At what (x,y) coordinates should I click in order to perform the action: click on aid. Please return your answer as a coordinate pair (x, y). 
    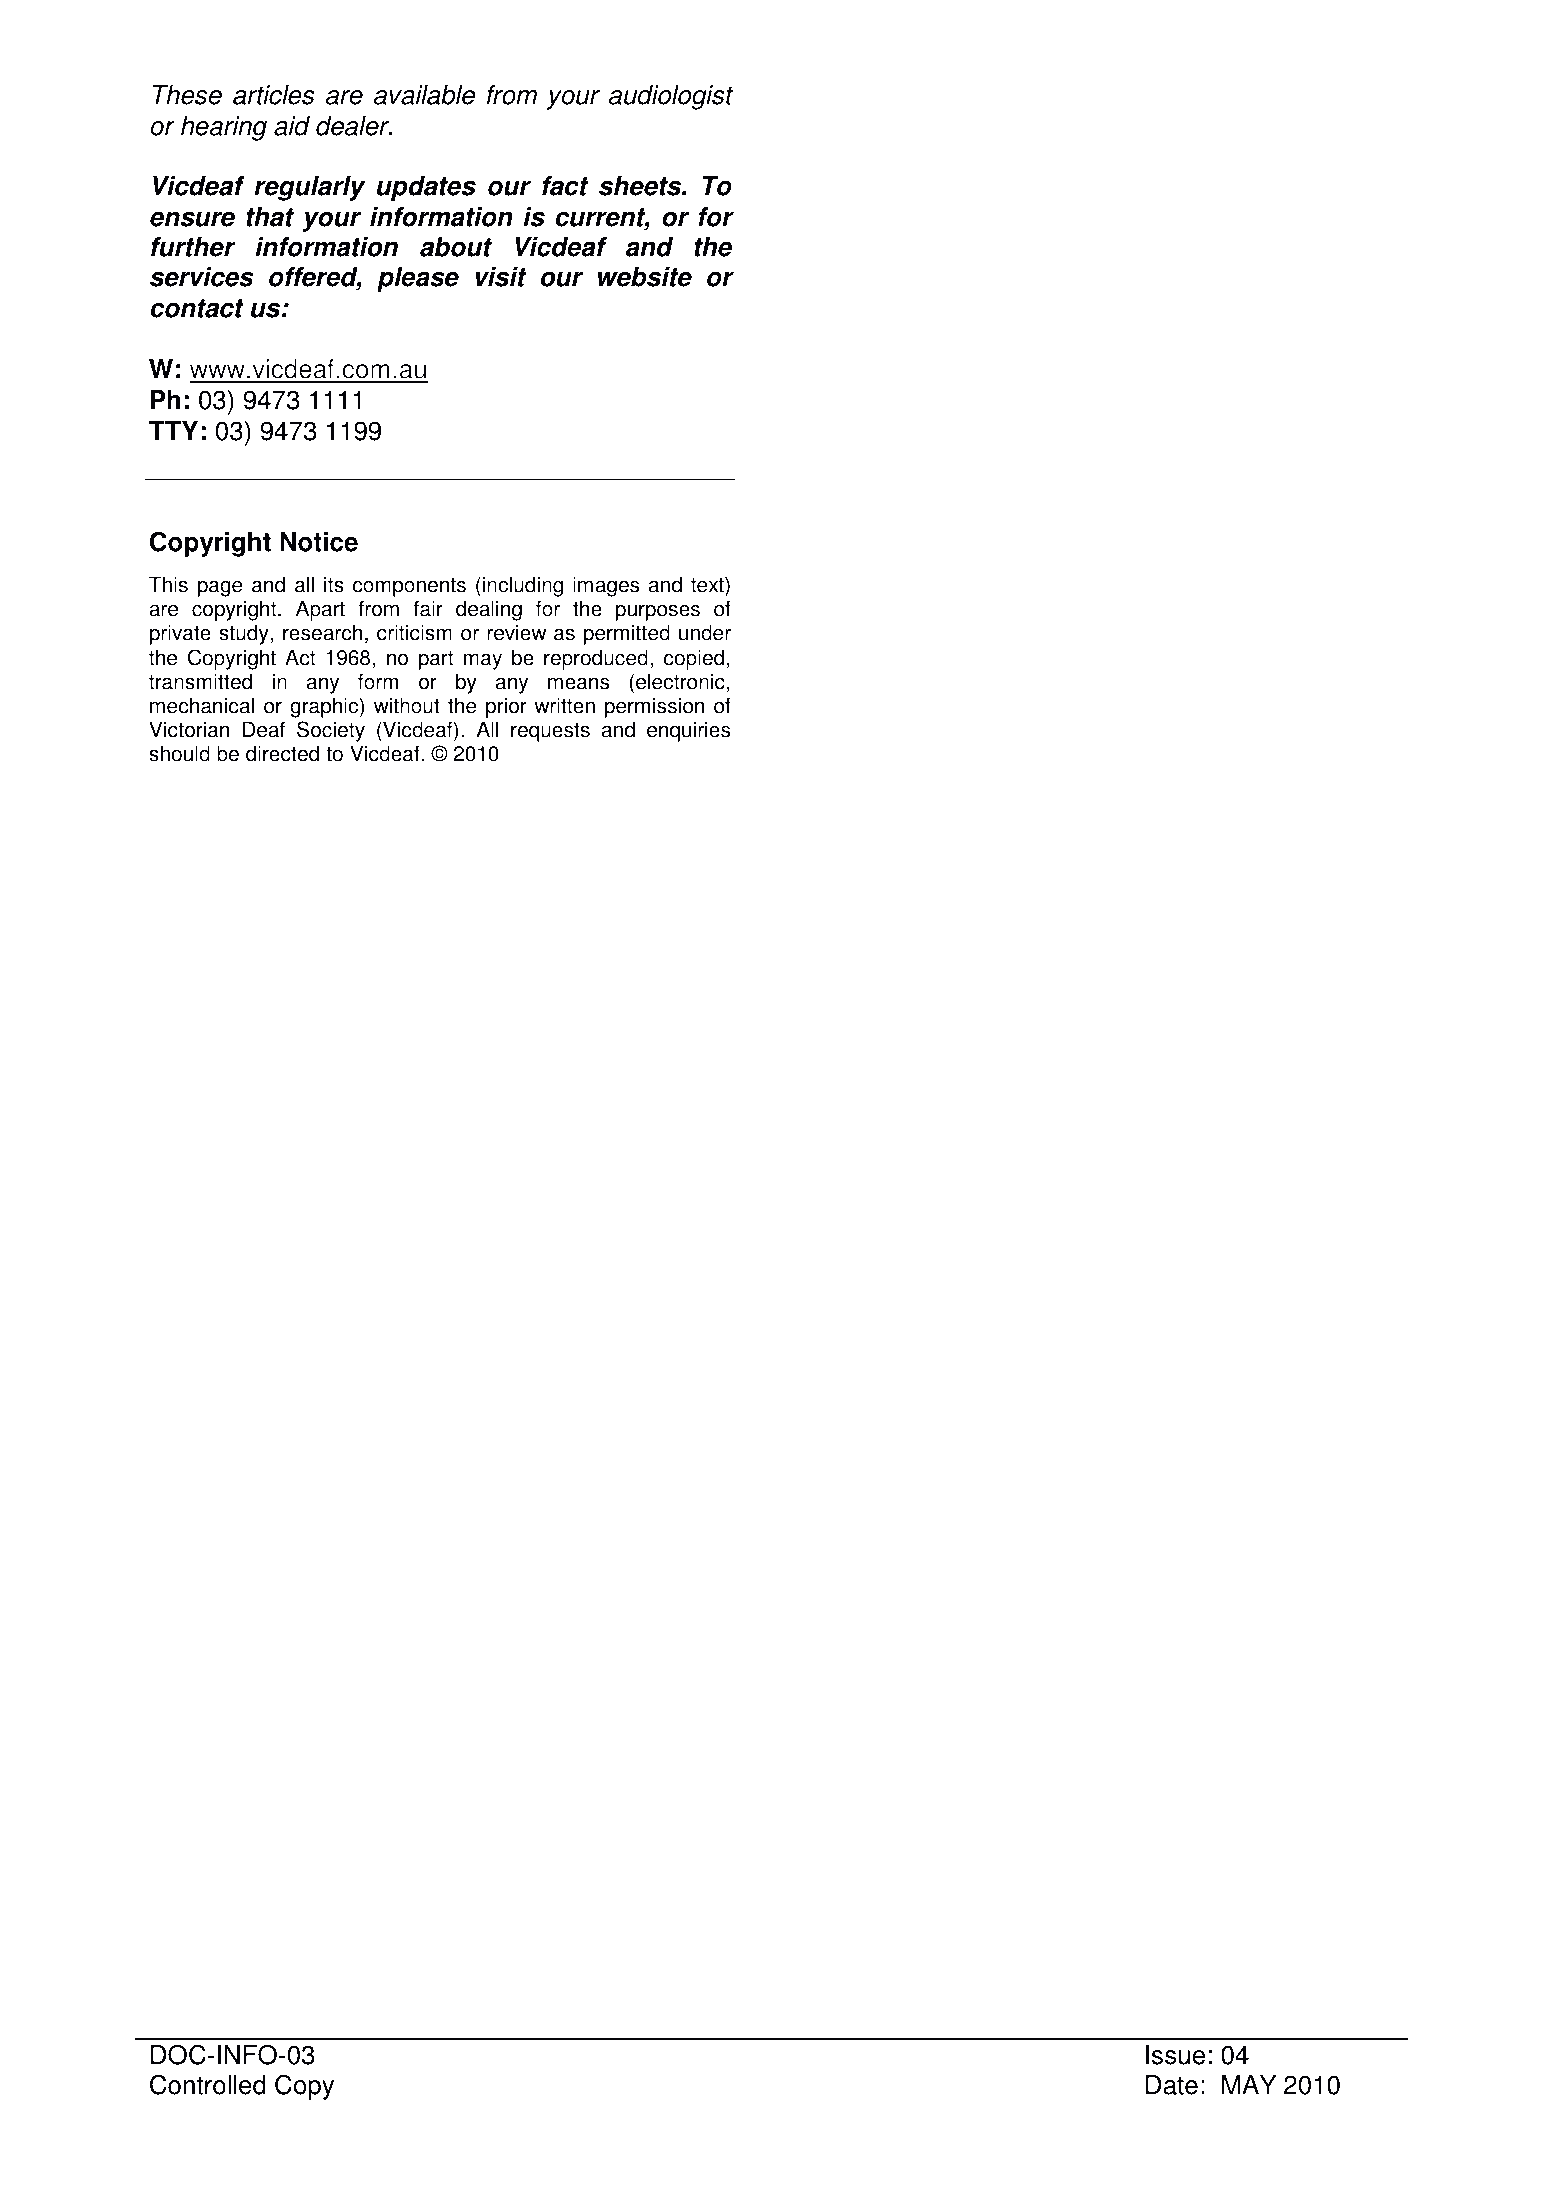
    Looking at the image, I should click on (292, 126).
